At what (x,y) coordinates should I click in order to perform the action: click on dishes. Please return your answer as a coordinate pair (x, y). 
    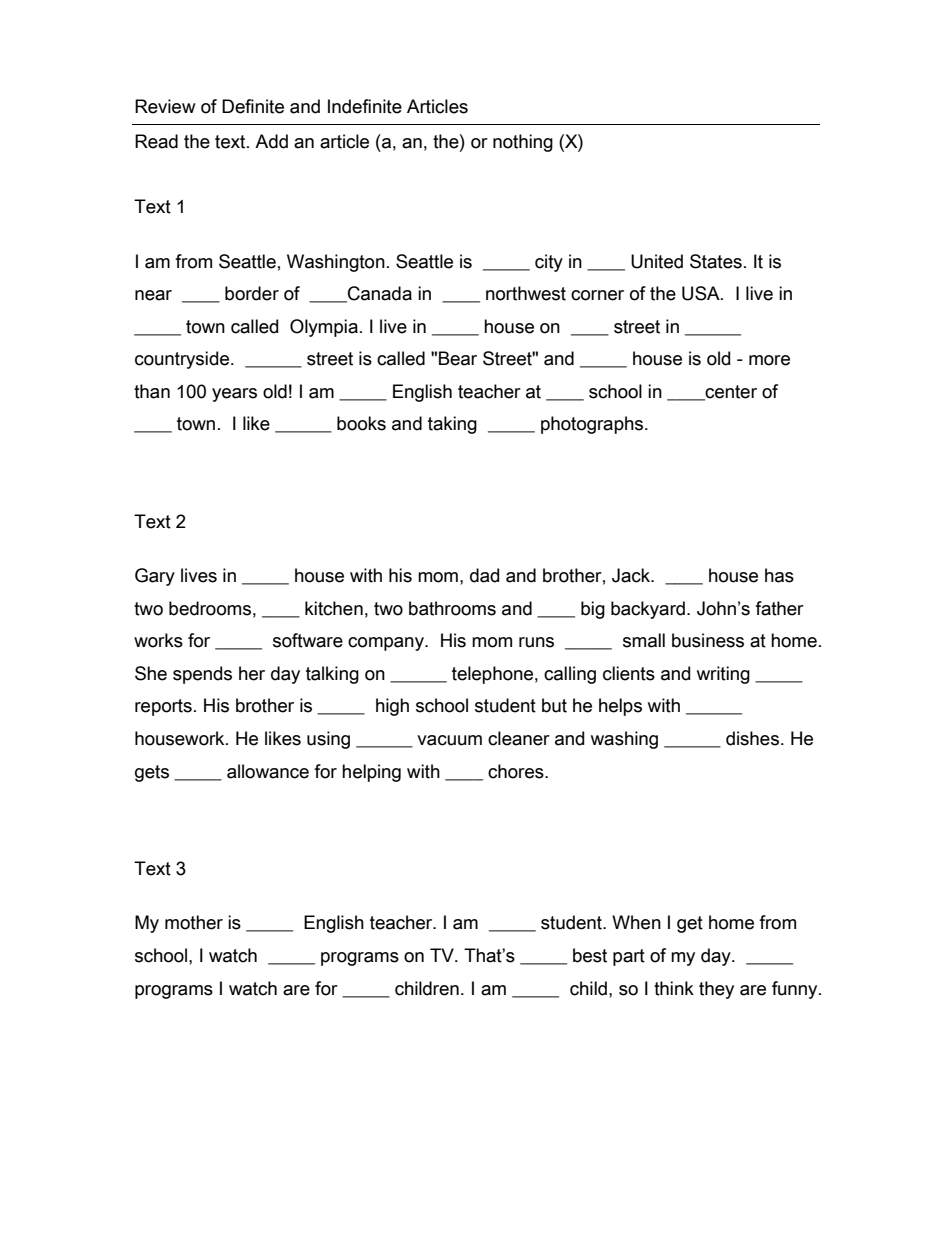
    Looking at the image, I should click on (752, 738).
